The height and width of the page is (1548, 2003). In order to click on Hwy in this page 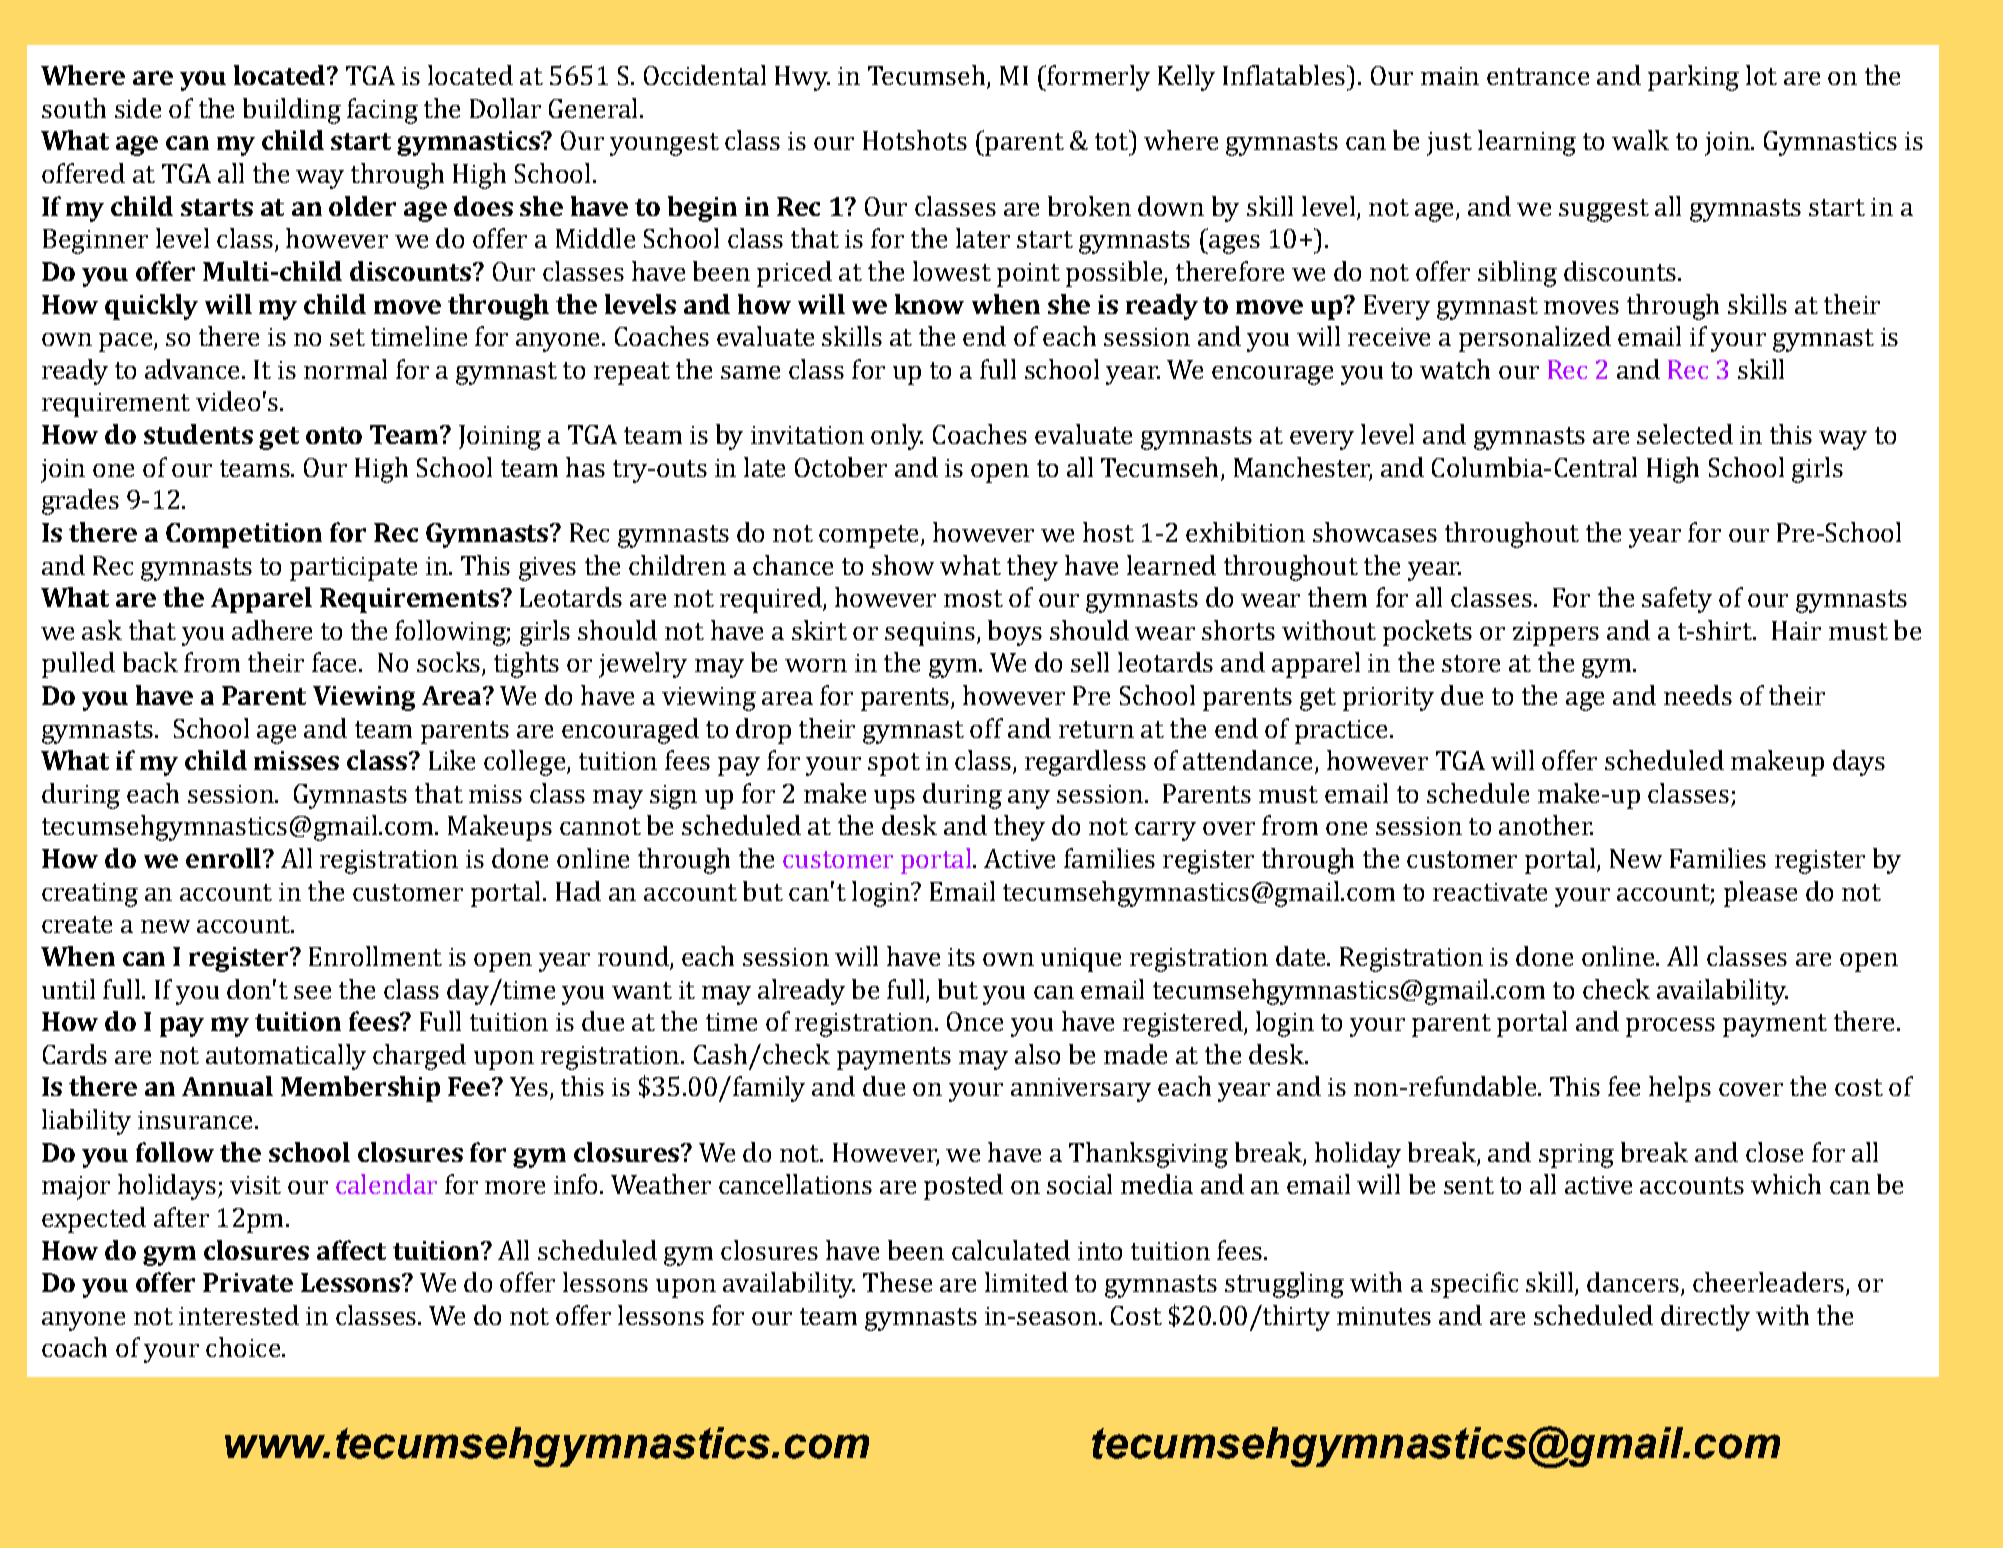, I will do `click(802, 78)`.
